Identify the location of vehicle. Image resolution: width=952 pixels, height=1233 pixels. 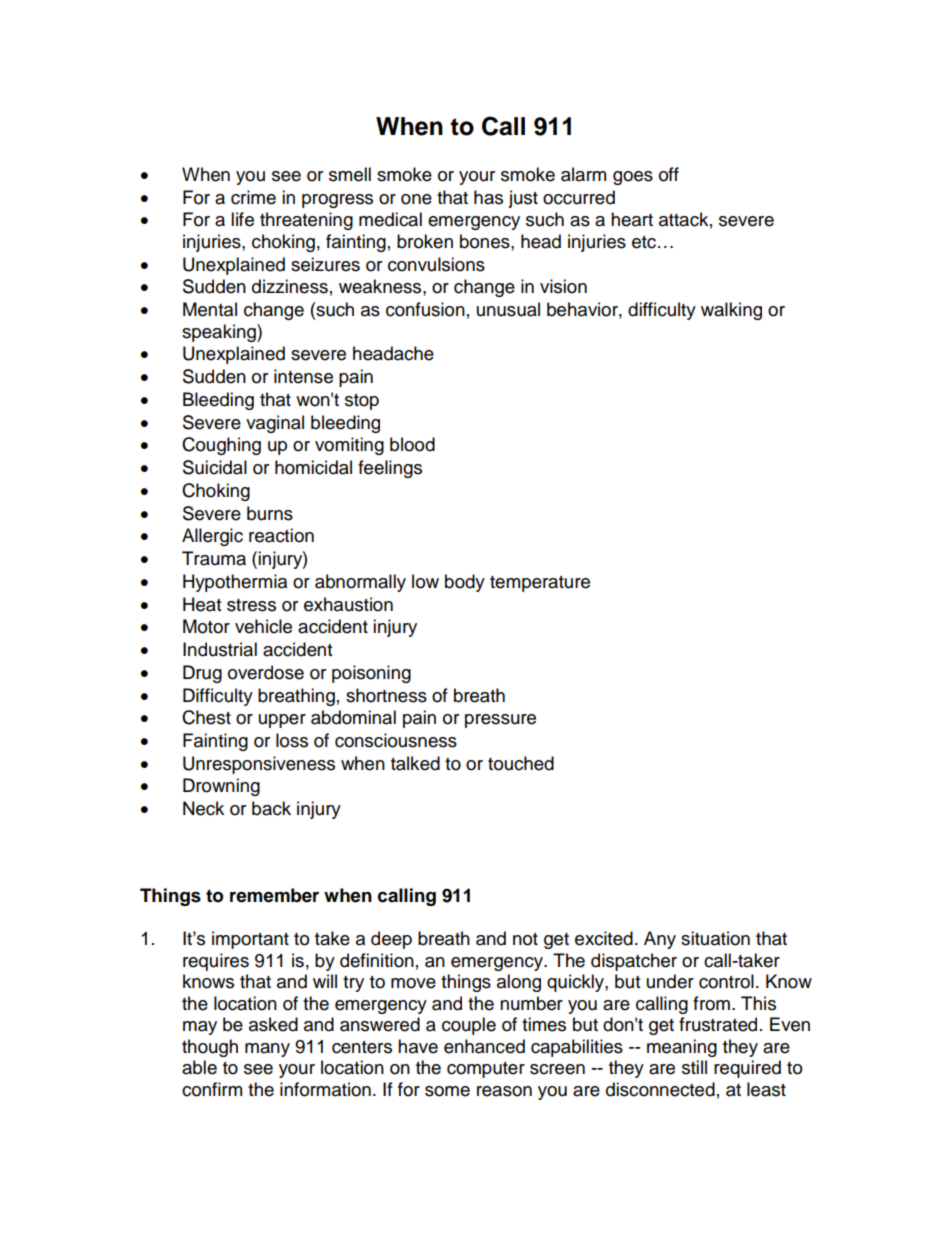
(263, 626).
